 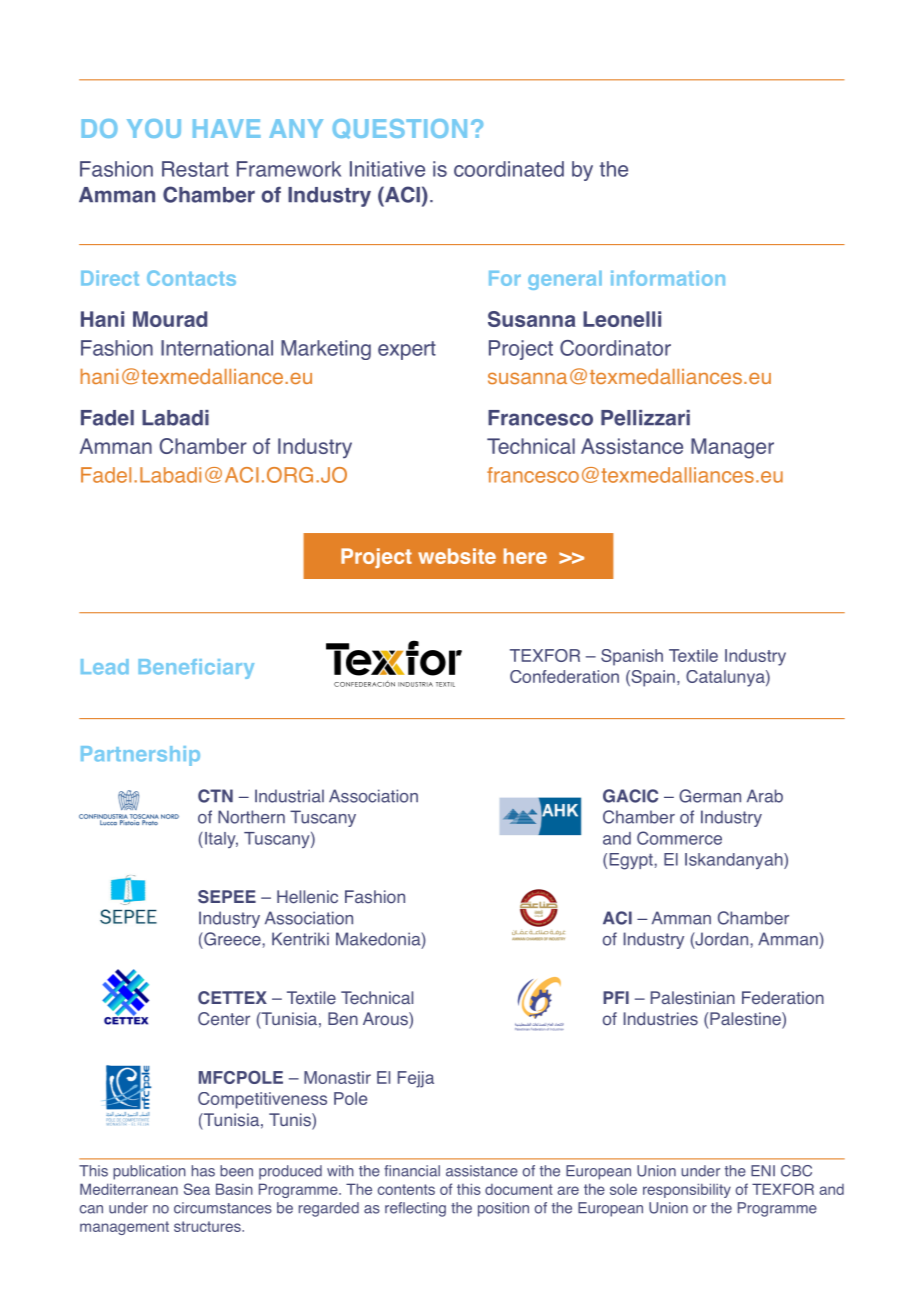 What do you see at coordinates (457, 556) in the image?
I see `website` at bounding box center [457, 556].
